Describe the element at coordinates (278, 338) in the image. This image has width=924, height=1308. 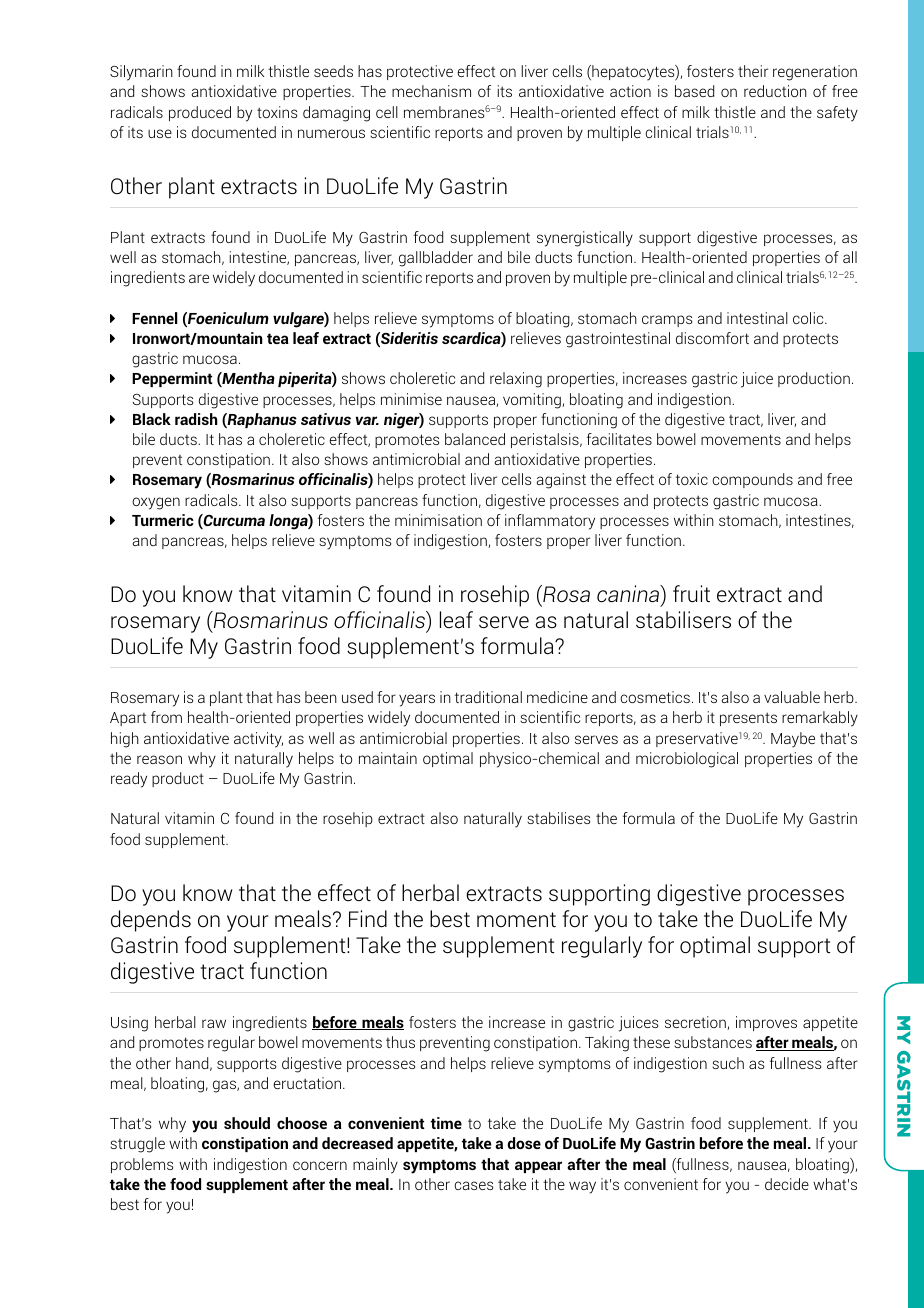
I see `tea` at that location.
